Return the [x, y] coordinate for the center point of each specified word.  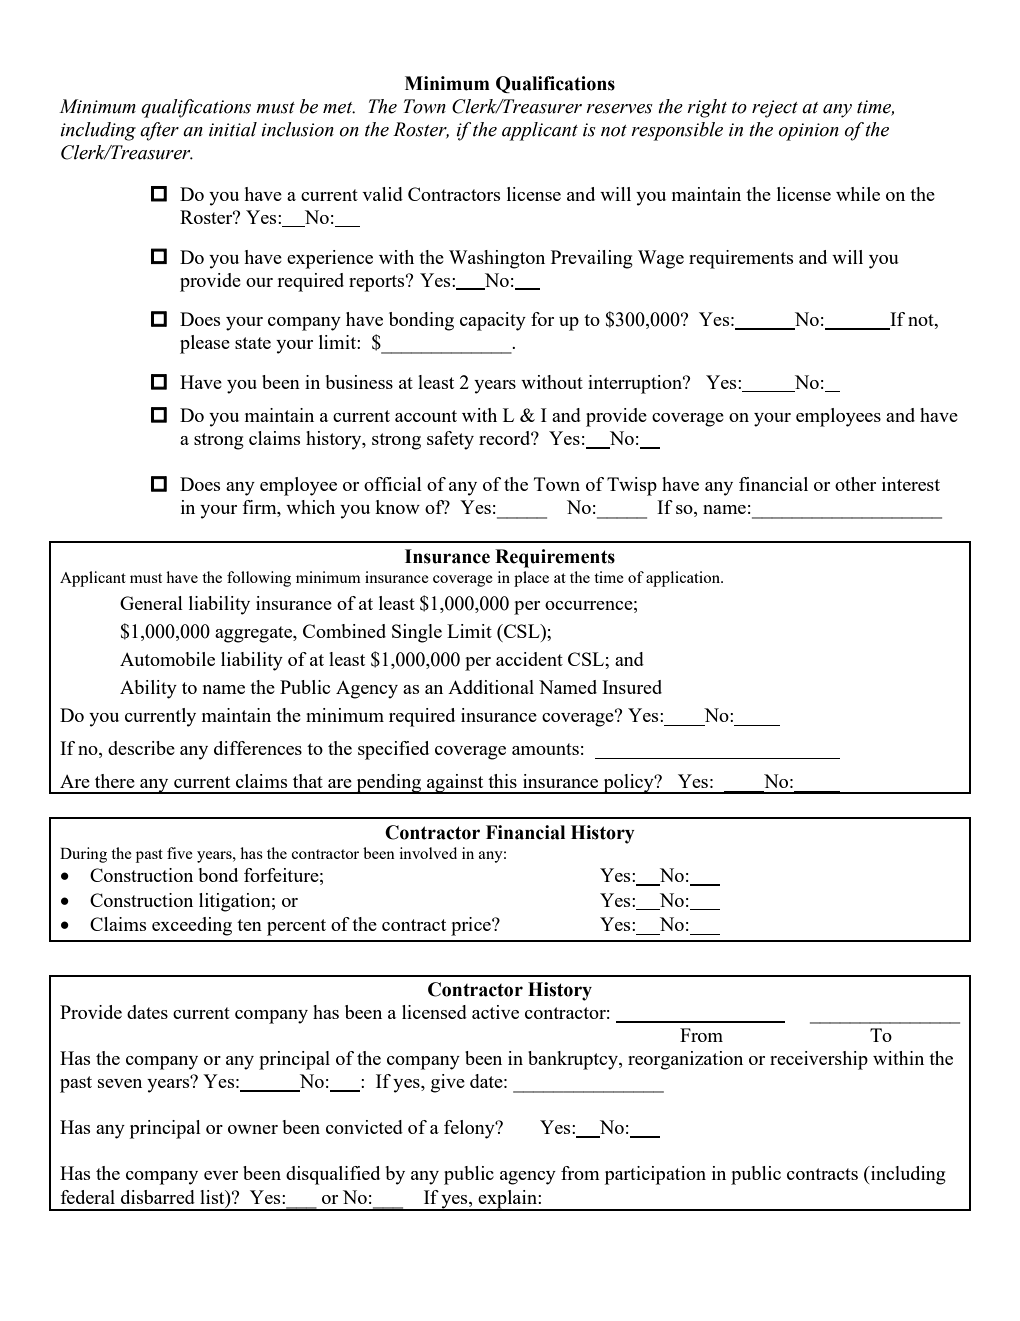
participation [655, 1175]
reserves [619, 109]
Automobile [167, 659]
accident [529, 659]
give [448, 1083]
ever [221, 1175]
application [684, 579]
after [159, 131]
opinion [809, 132]
